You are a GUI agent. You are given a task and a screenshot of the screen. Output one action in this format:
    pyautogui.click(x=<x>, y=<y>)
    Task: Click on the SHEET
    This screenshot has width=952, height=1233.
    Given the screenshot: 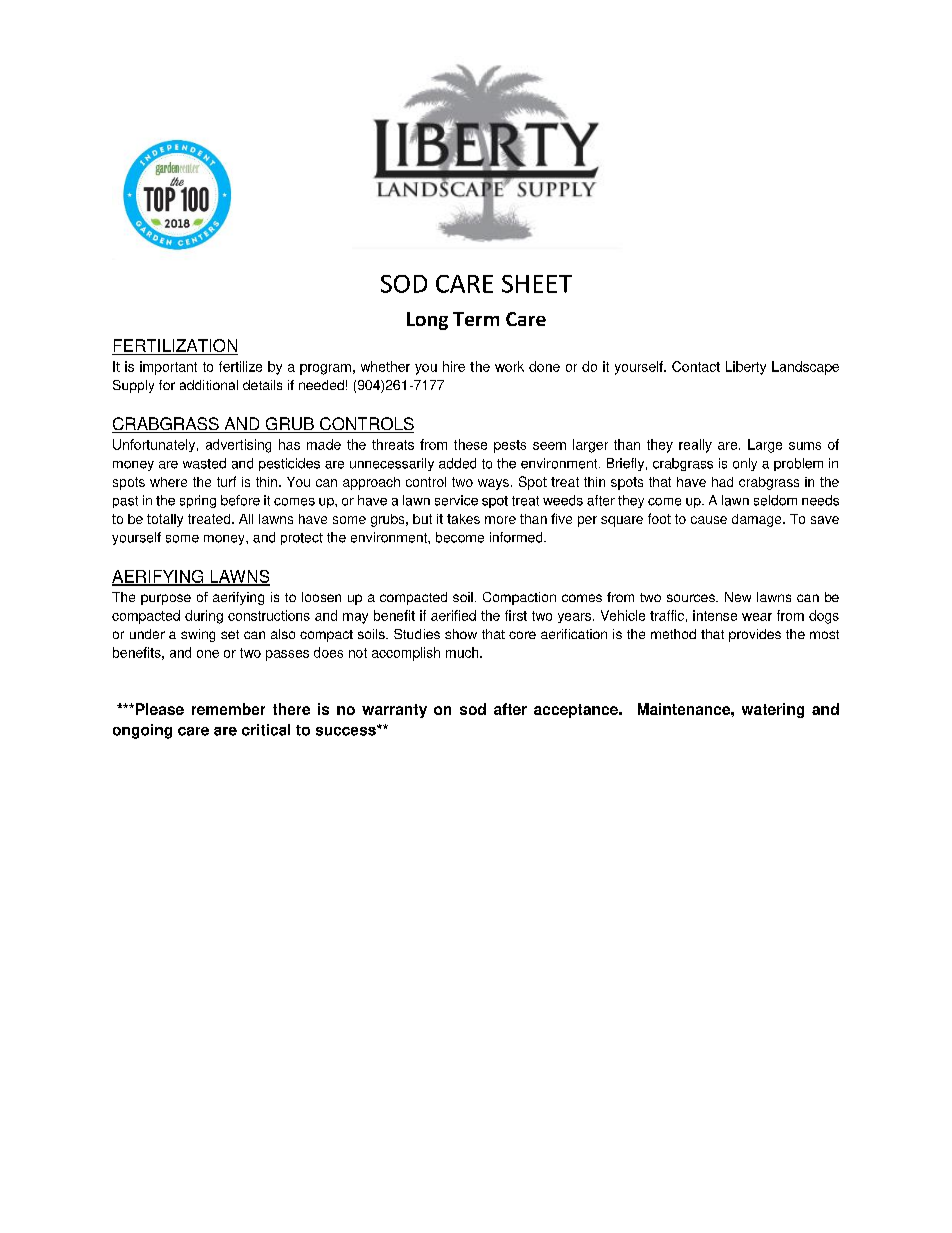 What is the action you would take?
    pyautogui.click(x=537, y=284)
